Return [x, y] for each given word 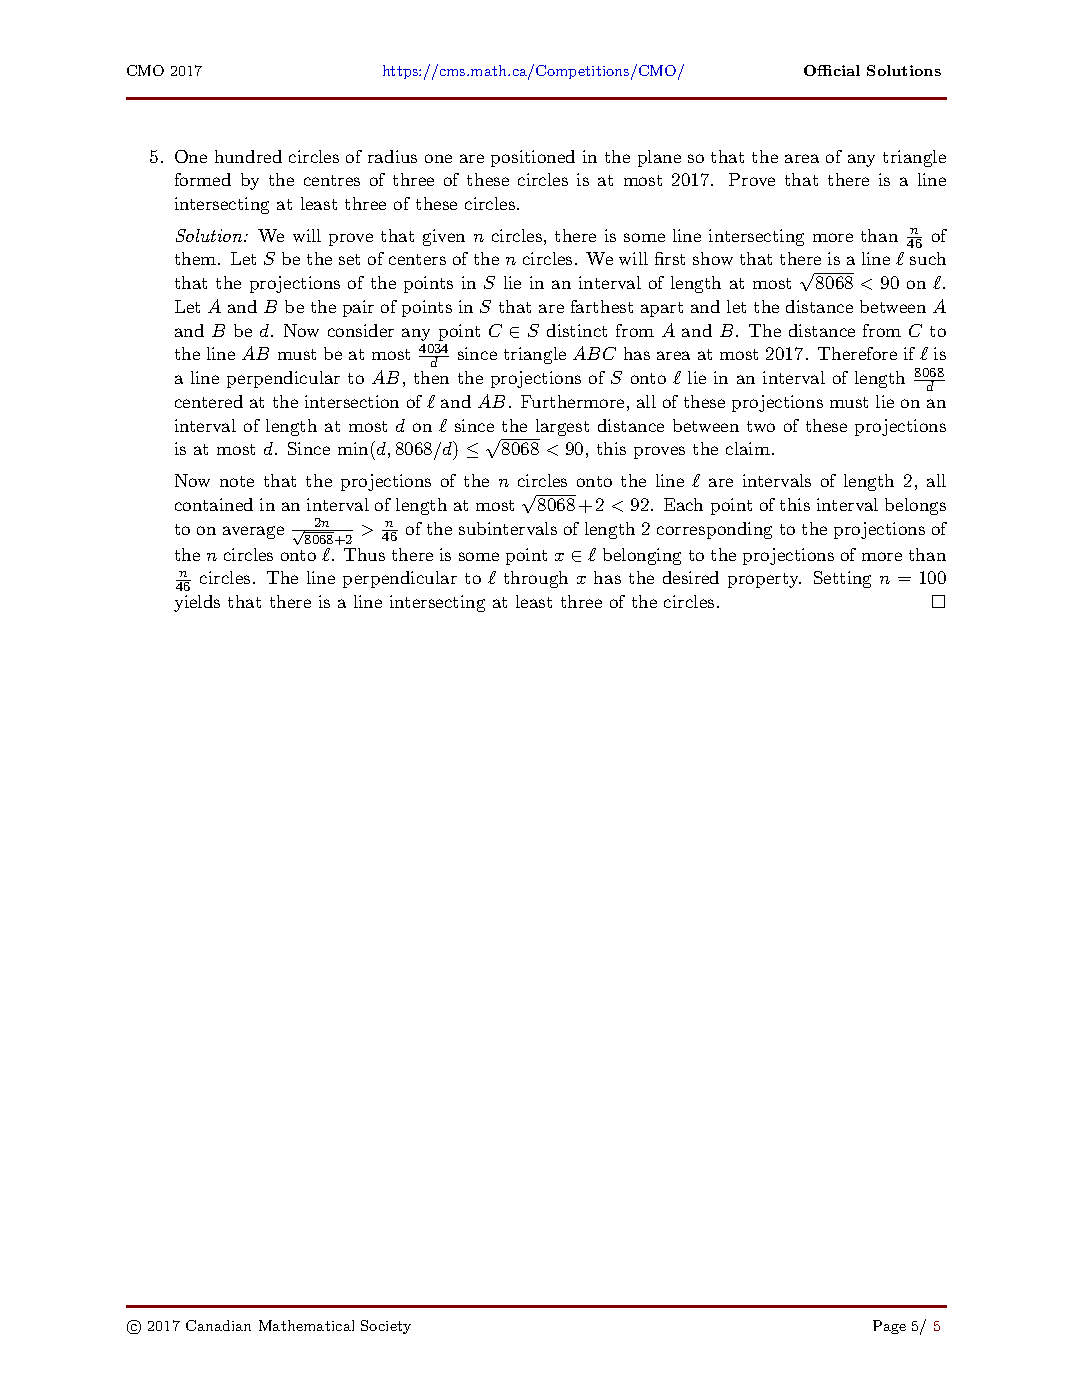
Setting [842, 579]
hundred [248, 156]
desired [691, 577]
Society [386, 1327]
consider [361, 330]
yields [197, 603]
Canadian [218, 1325]
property [764, 580]
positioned [533, 158]
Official [832, 70]
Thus [364, 554]
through [536, 579]
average [253, 532]
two [761, 426]
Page [889, 1327]
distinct [577, 330]
